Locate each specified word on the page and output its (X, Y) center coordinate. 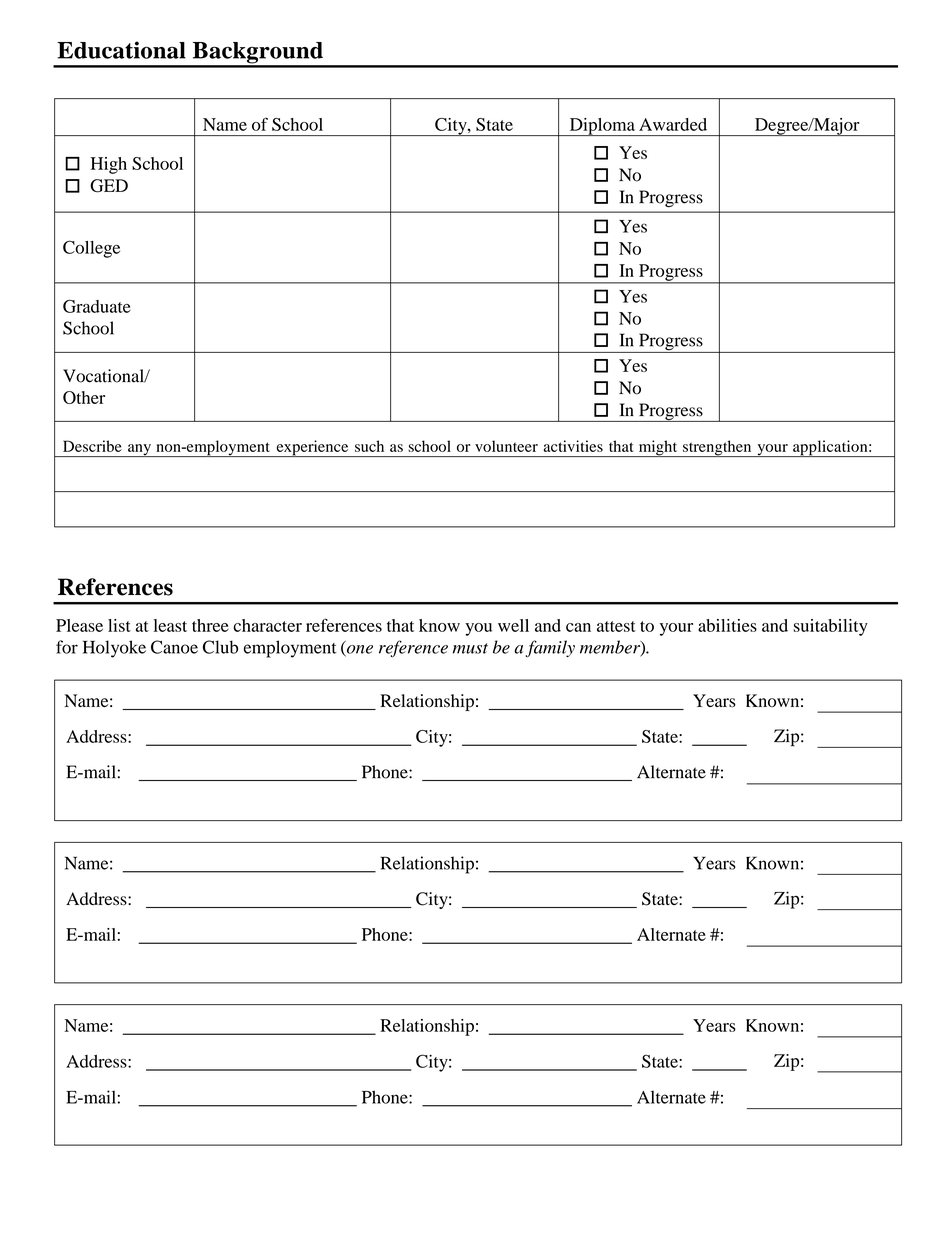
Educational (121, 50)
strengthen (717, 448)
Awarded (673, 124)
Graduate (97, 306)
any (139, 450)
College (91, 249)
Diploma (602, 127)
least (170, 625)
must (470, 648)
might (658, 448)
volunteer (506, 446)
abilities (727, 625)
